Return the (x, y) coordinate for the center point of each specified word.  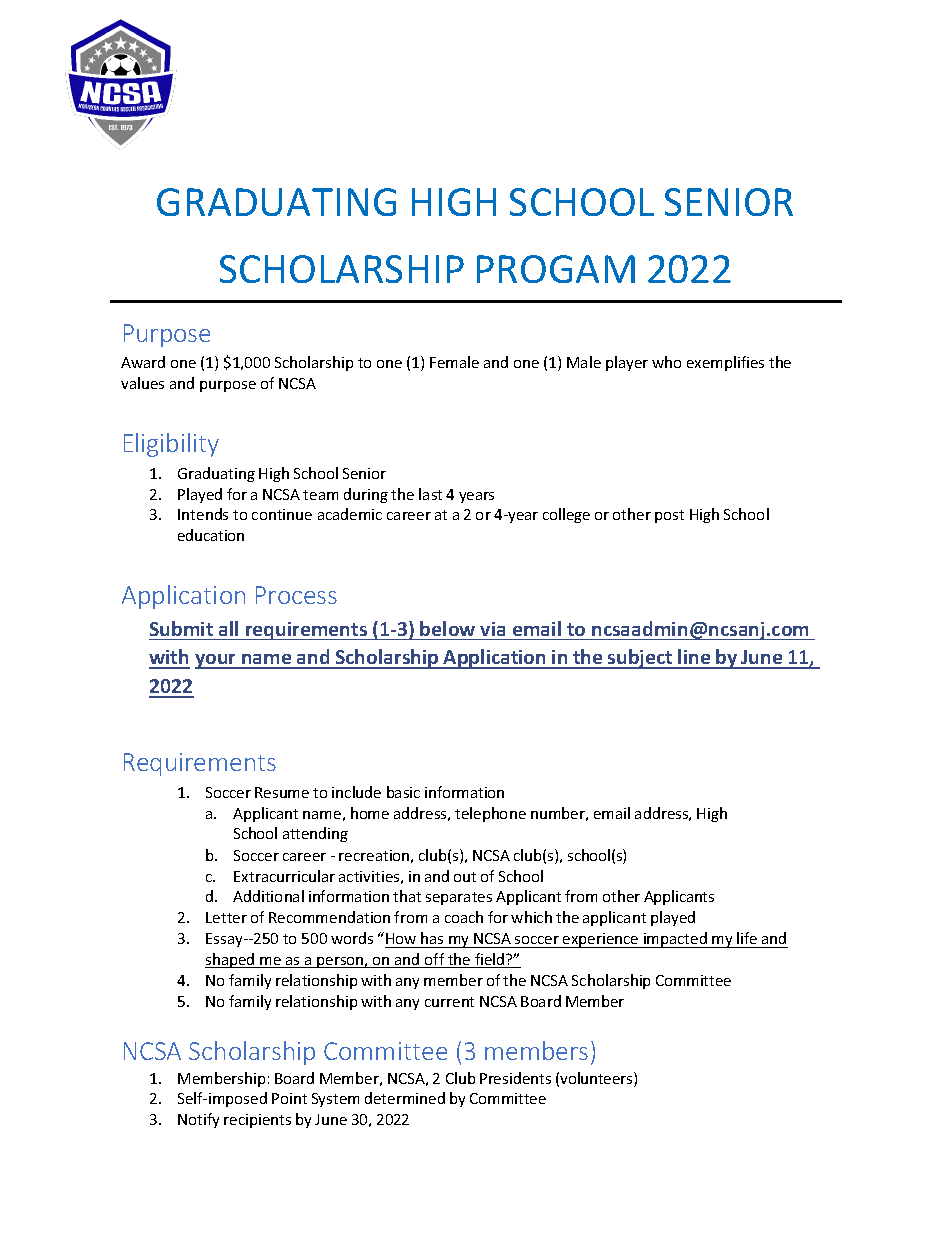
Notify (198, 1120)
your (217, 661)
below (447, 628)
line (695, 658)
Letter (226, 917)
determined (405, 1098)
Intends (203, 514)
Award (143, 362)
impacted (676, 940)
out (465, 877)
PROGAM (556, 269)
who (666, 362)
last (430, 494)
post (669, 516)
